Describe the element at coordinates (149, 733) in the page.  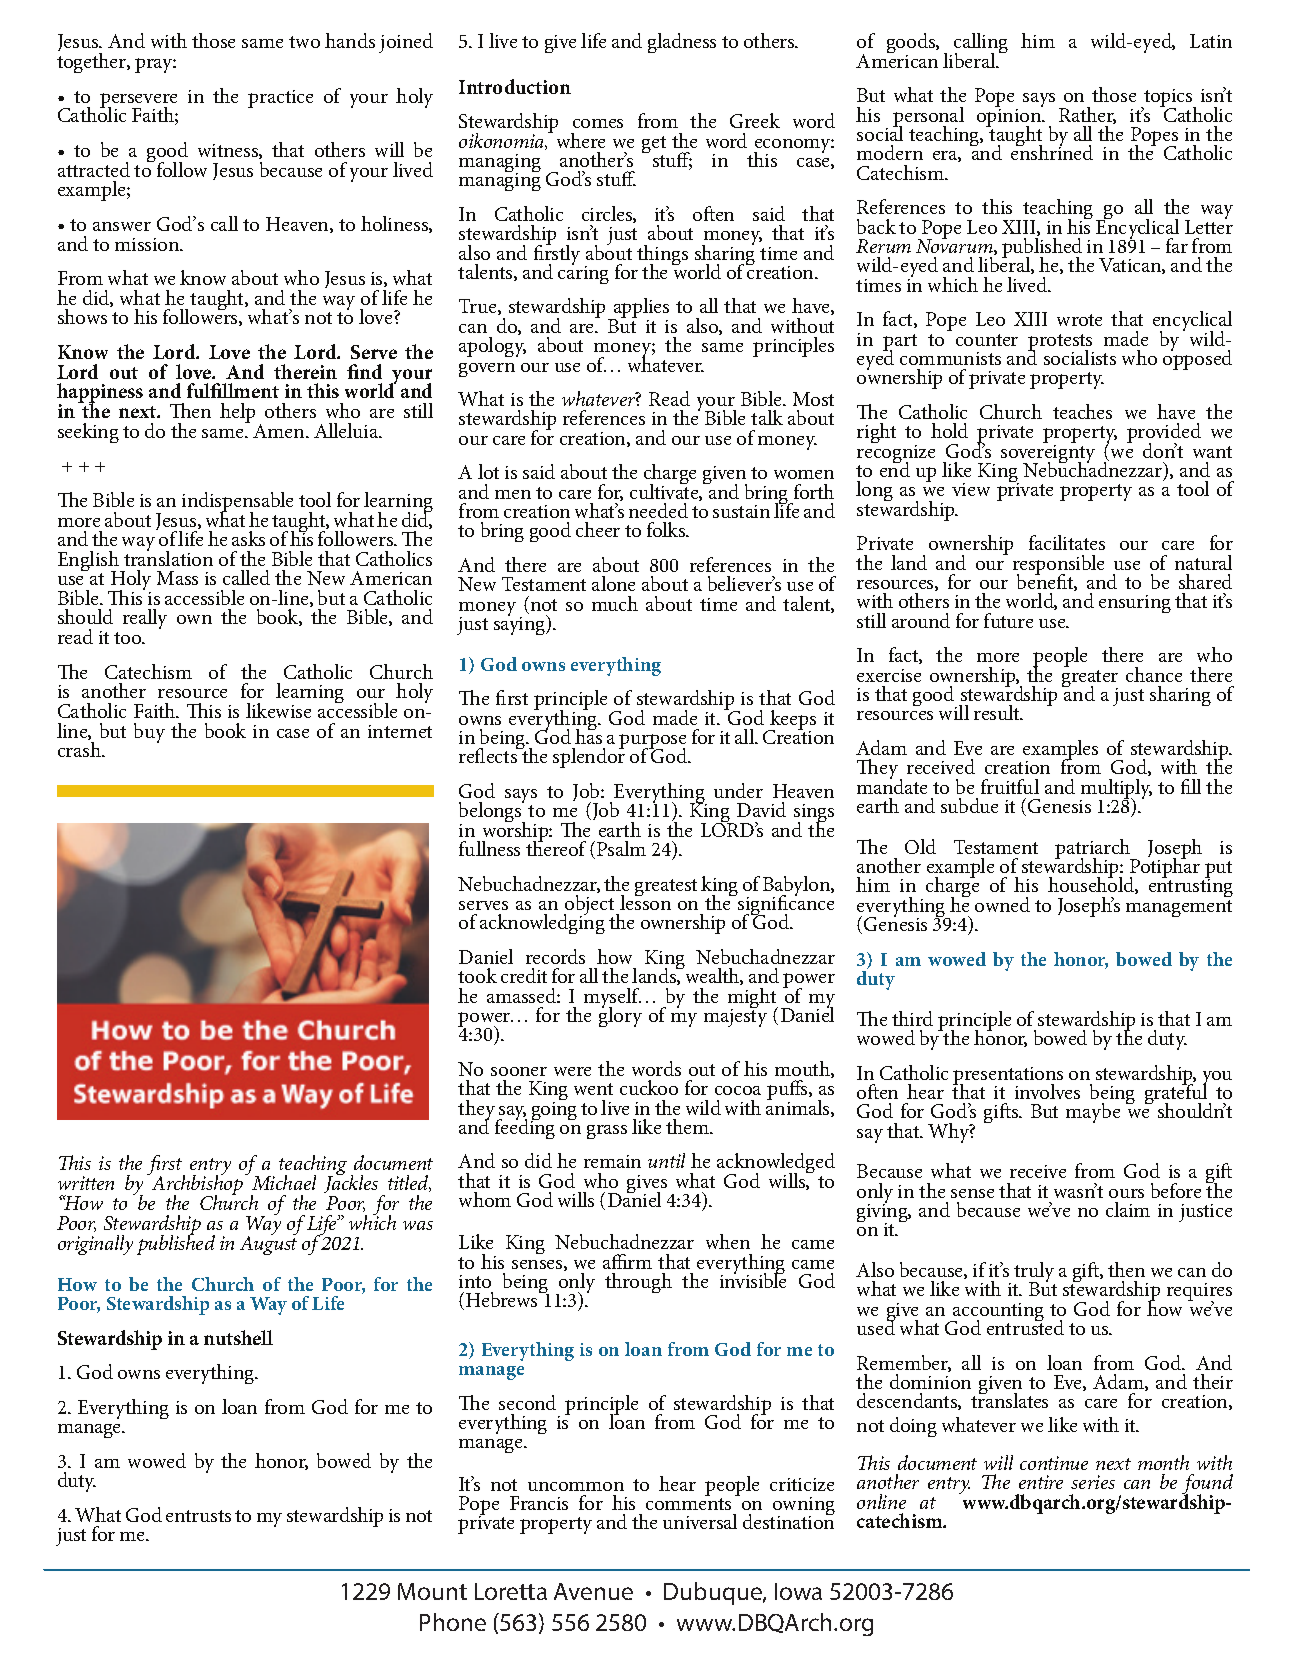
I see `buy` at that location.
